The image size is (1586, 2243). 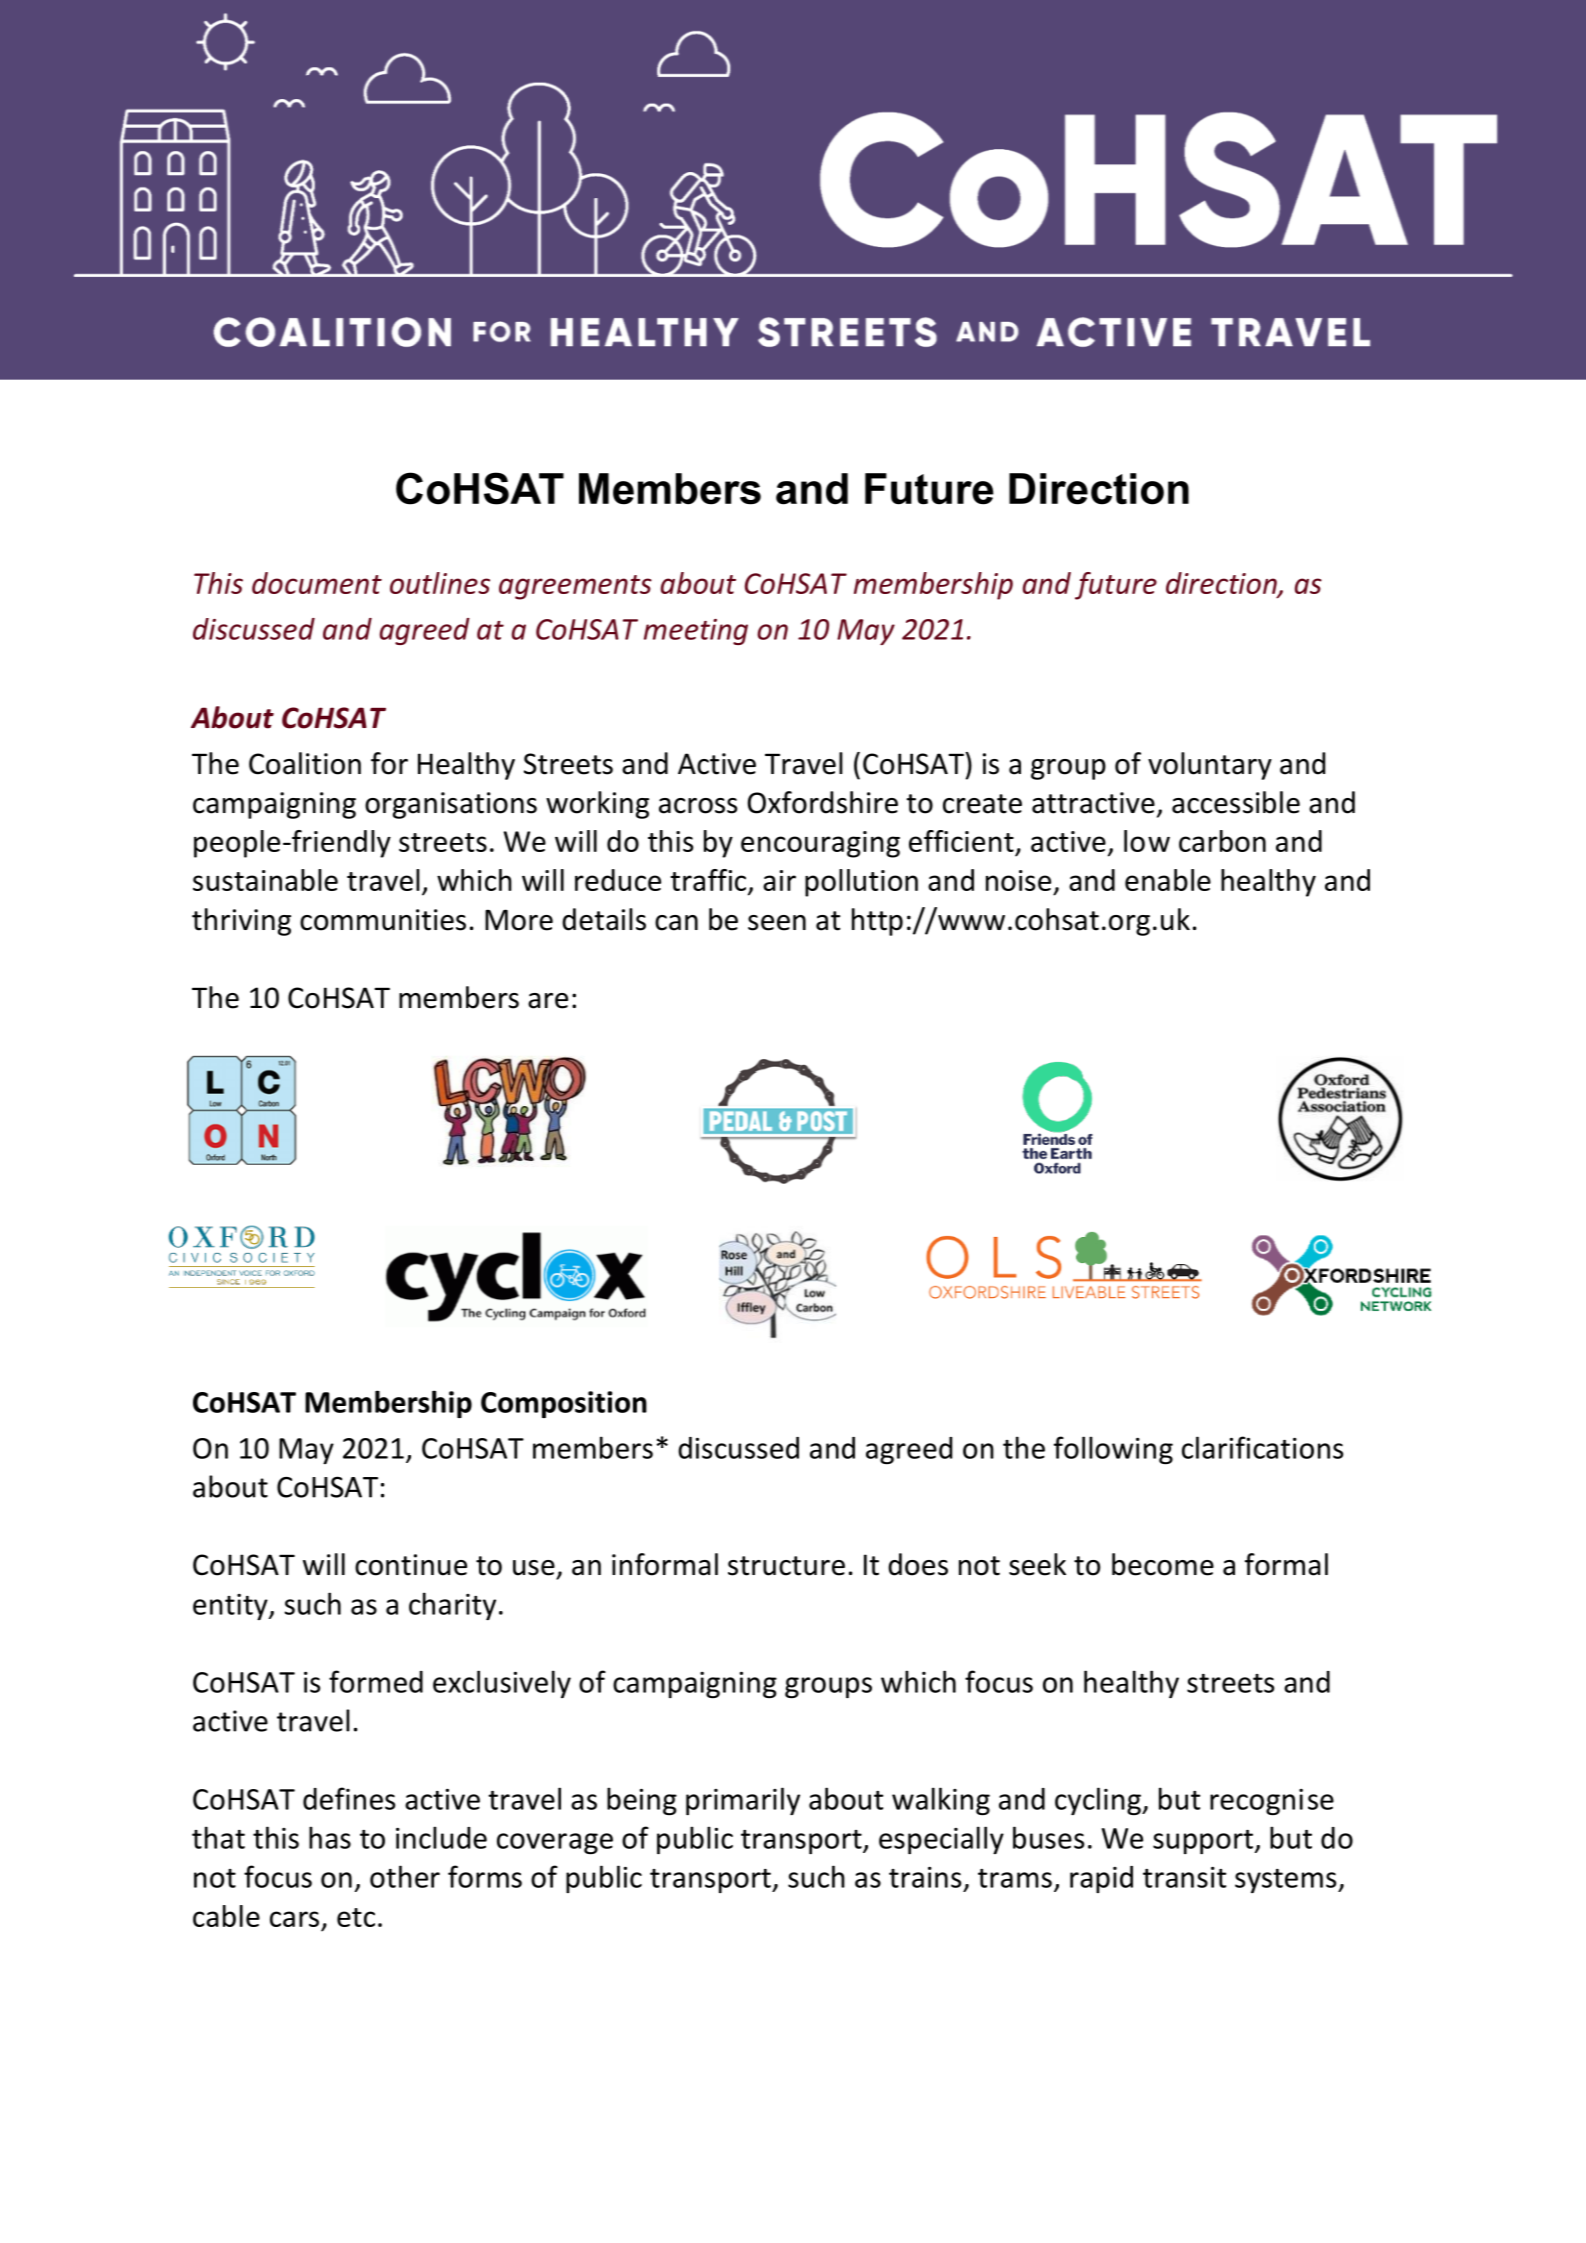 What do you see at coordinates (317, 583) in the screenshot?
I see `document` at bounding box center [317, 583].
